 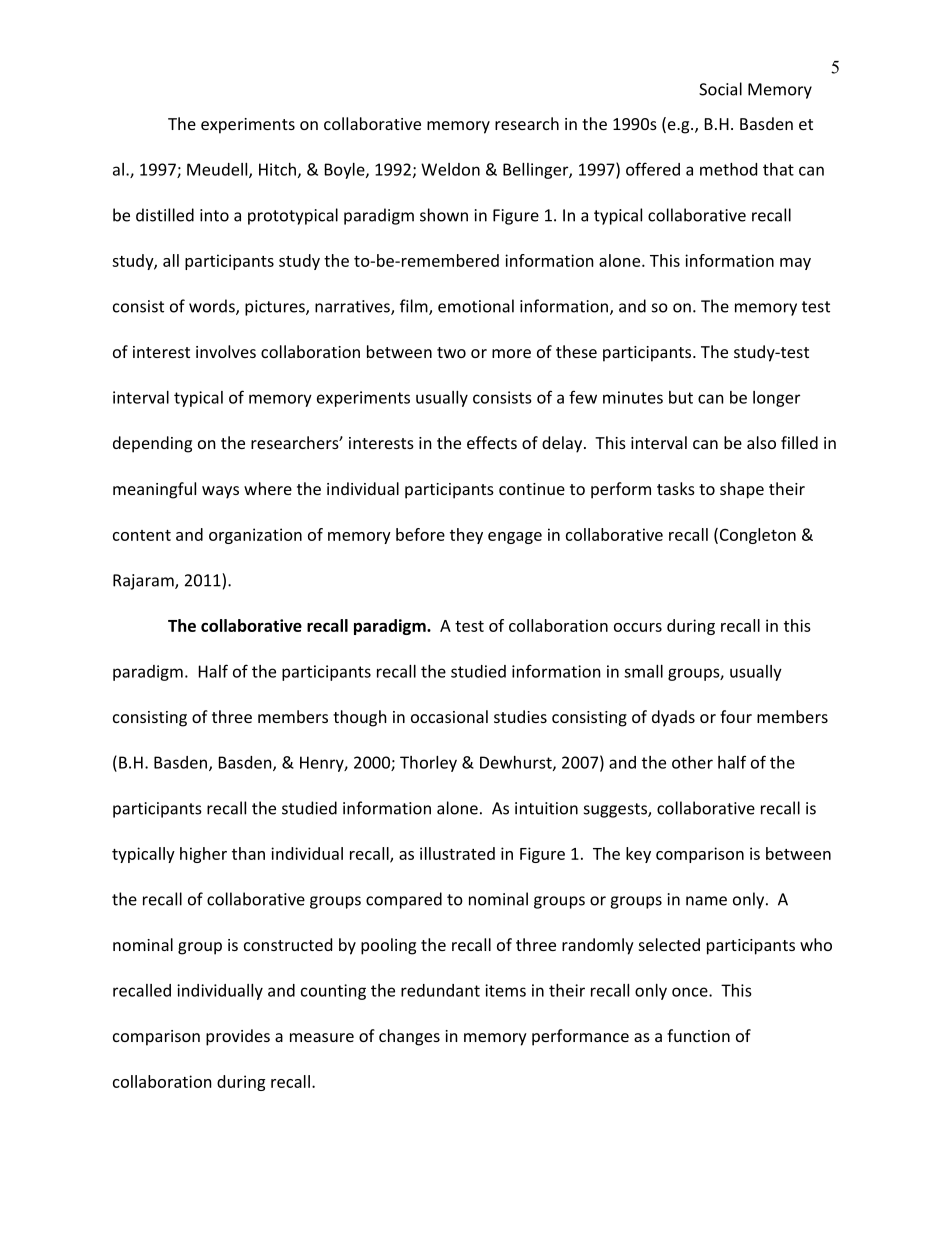 What do you see at coordinates (220, 492) in the screenshot?
I see `ways` at bounding box center [220, 492].
